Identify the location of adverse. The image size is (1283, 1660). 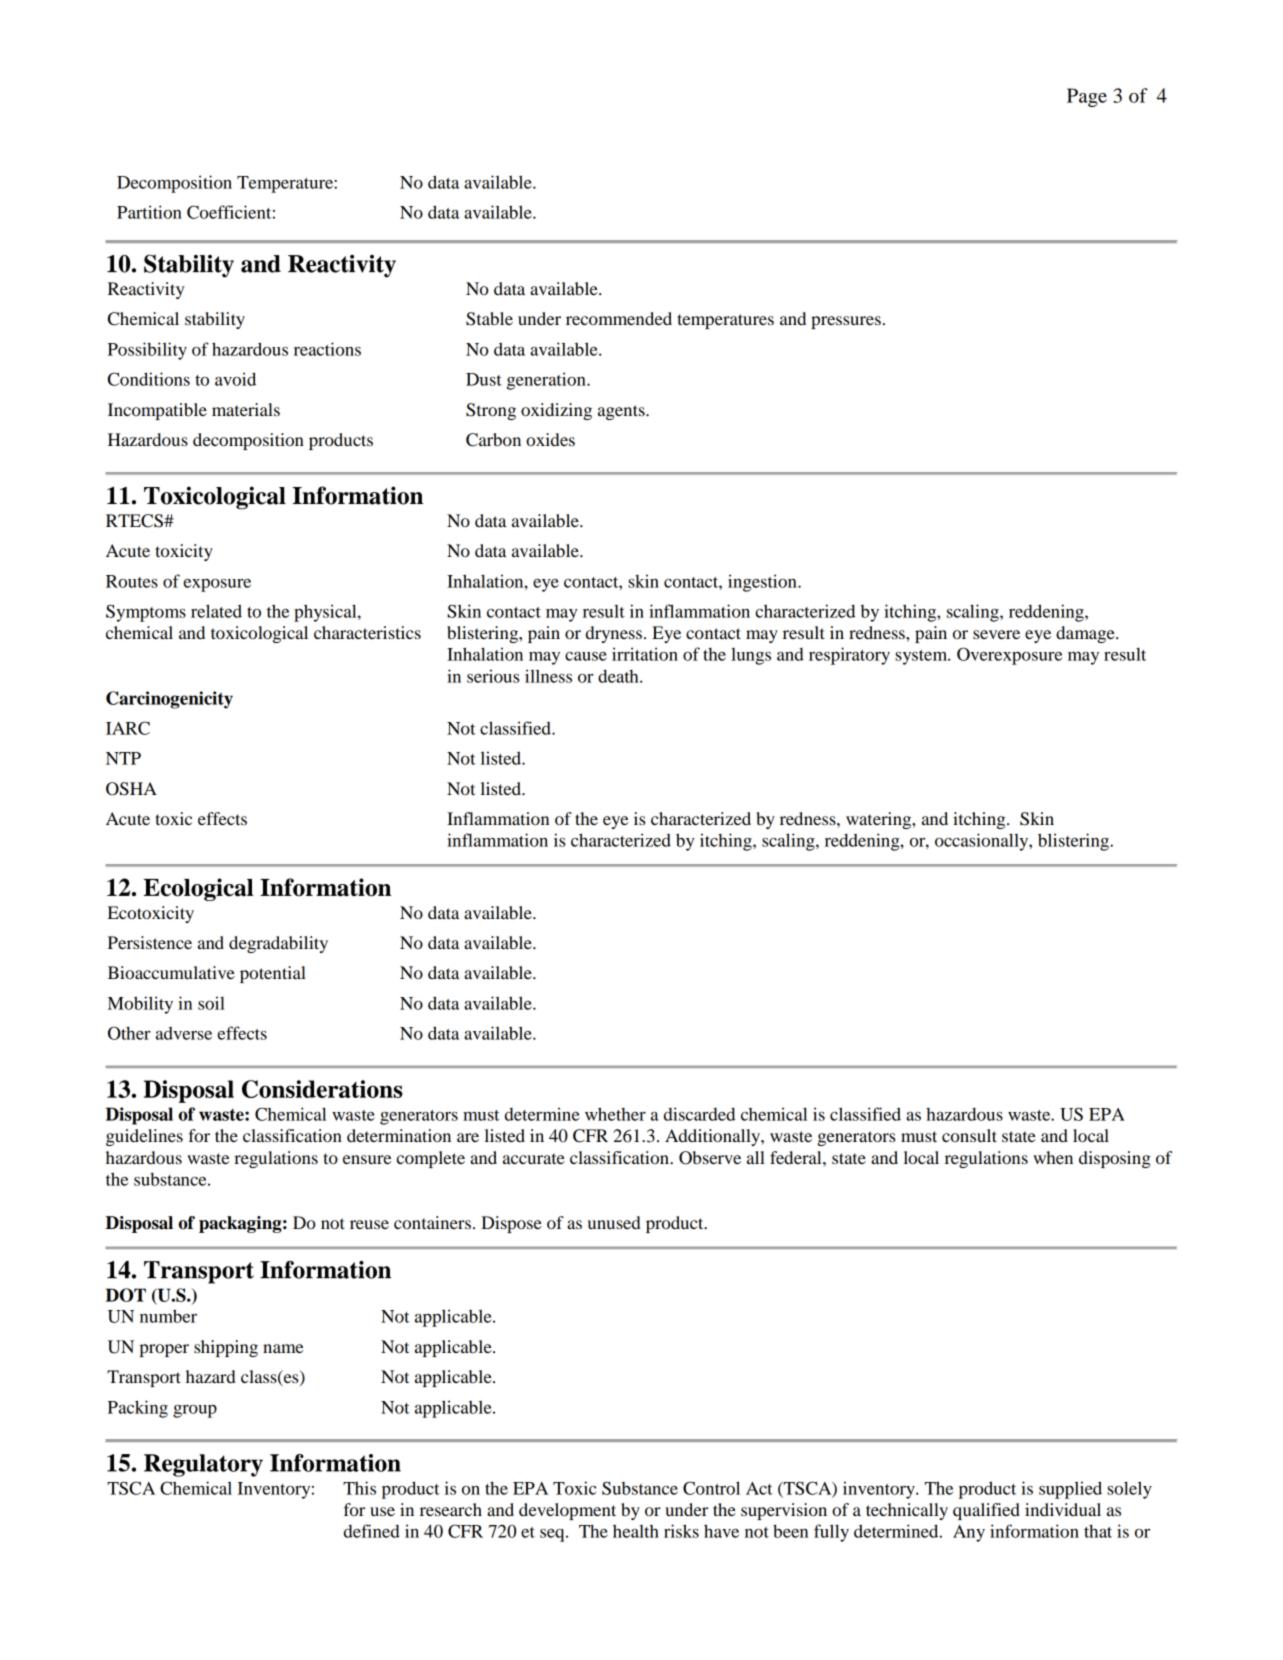
(184, 1033).
